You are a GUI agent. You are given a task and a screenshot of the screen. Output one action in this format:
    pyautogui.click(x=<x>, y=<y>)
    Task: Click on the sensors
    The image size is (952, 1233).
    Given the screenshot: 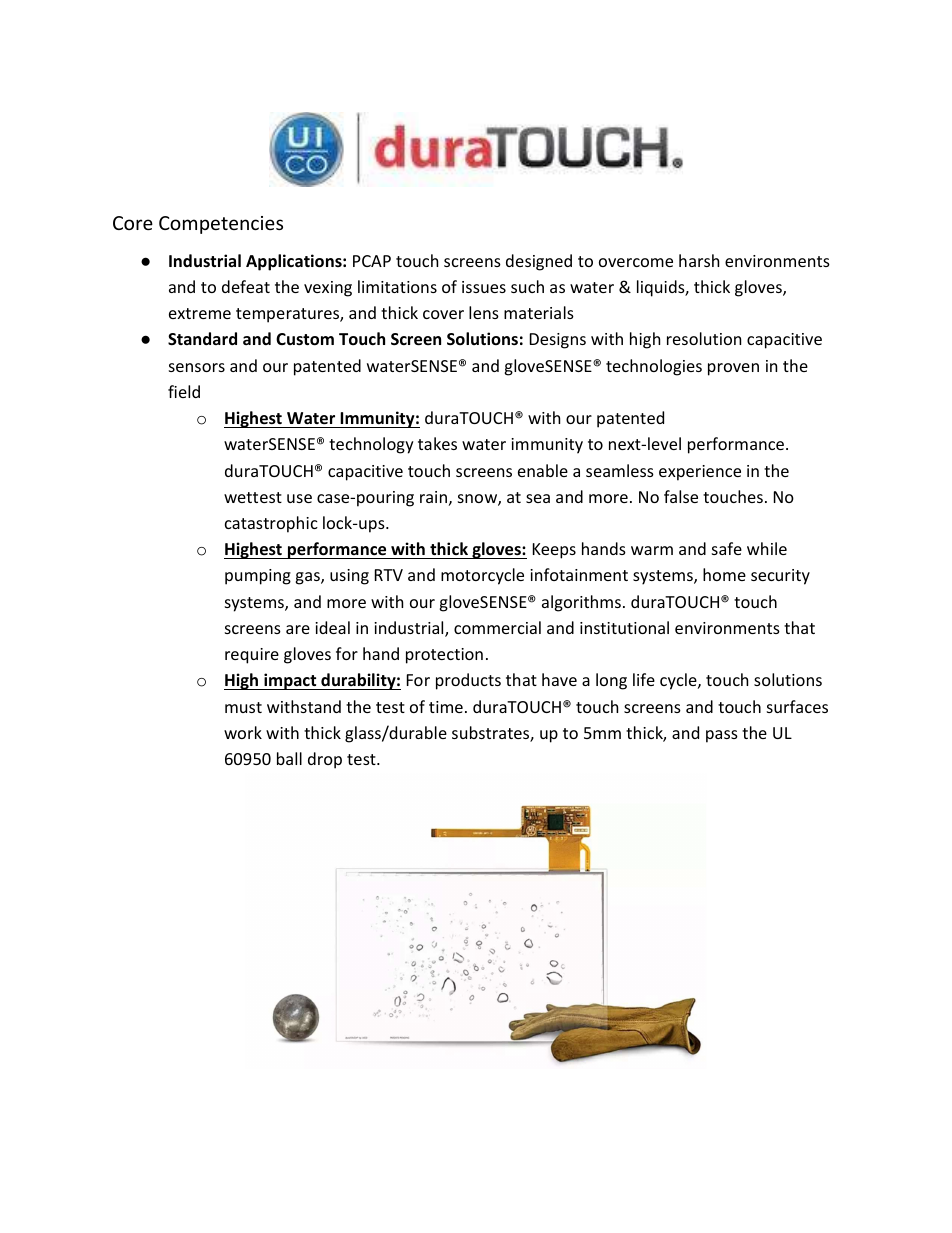 What is the action you would take?
    pyautogui.click(x=197, y=367)
